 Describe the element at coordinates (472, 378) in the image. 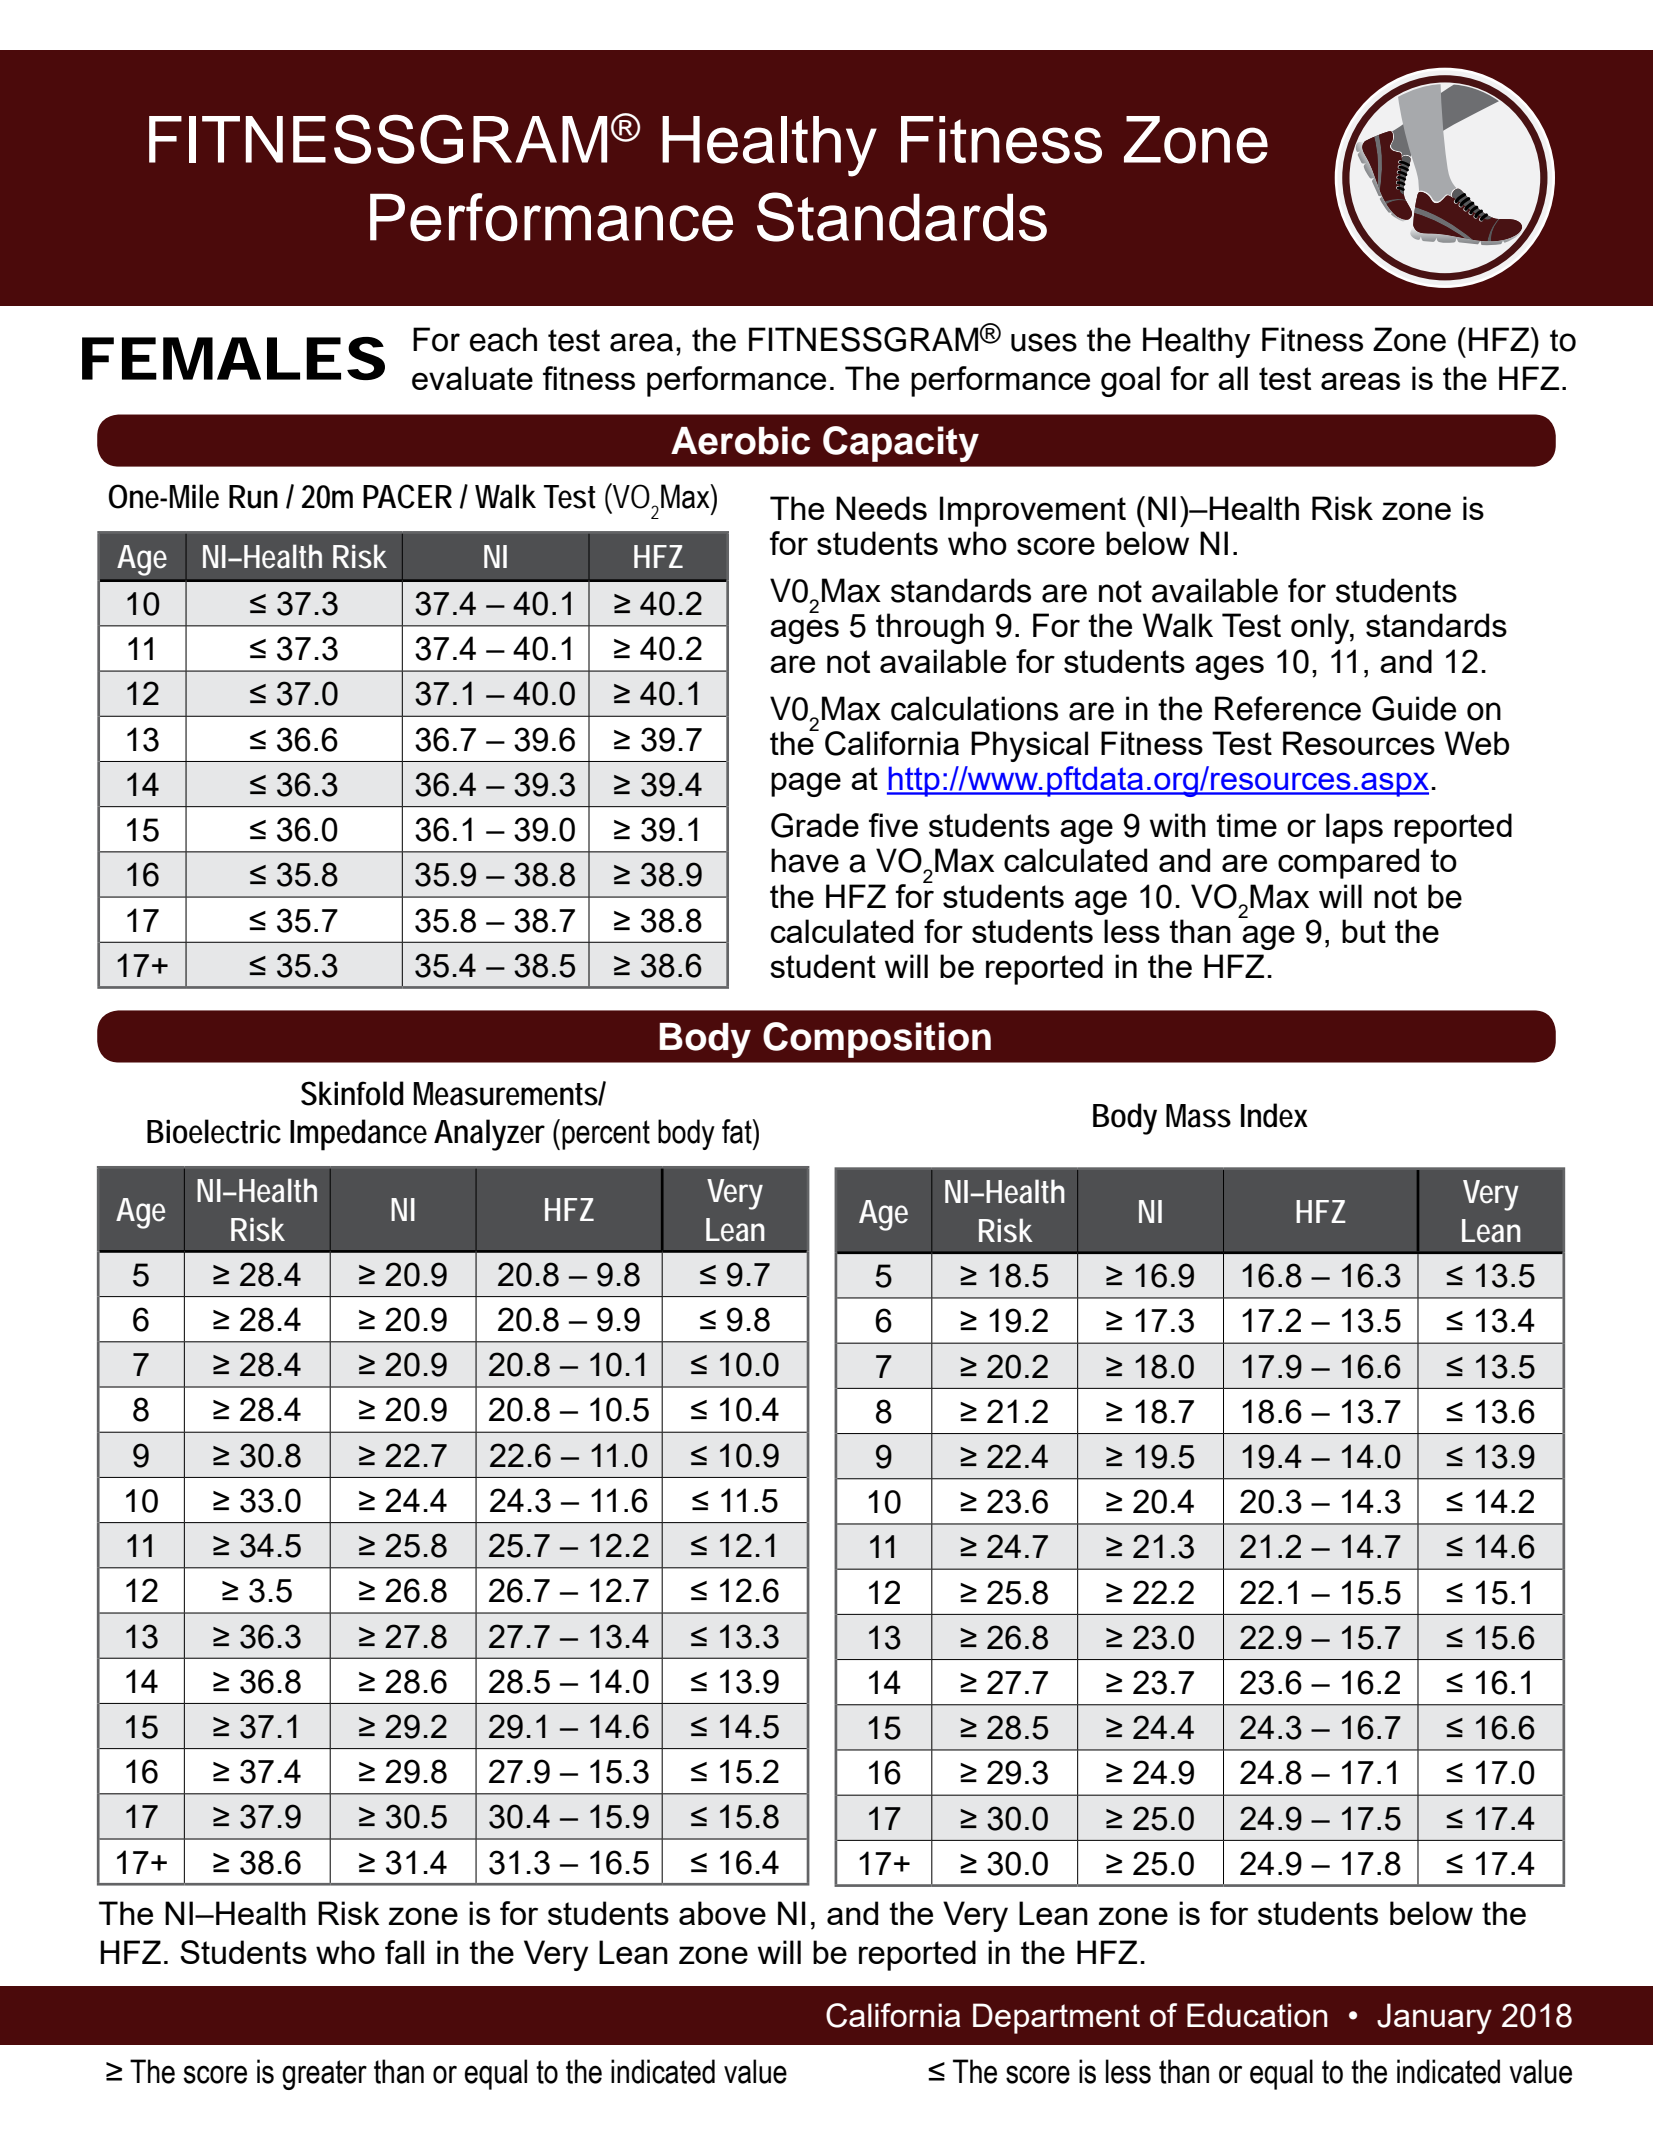

I see `evaluate` at that location.
